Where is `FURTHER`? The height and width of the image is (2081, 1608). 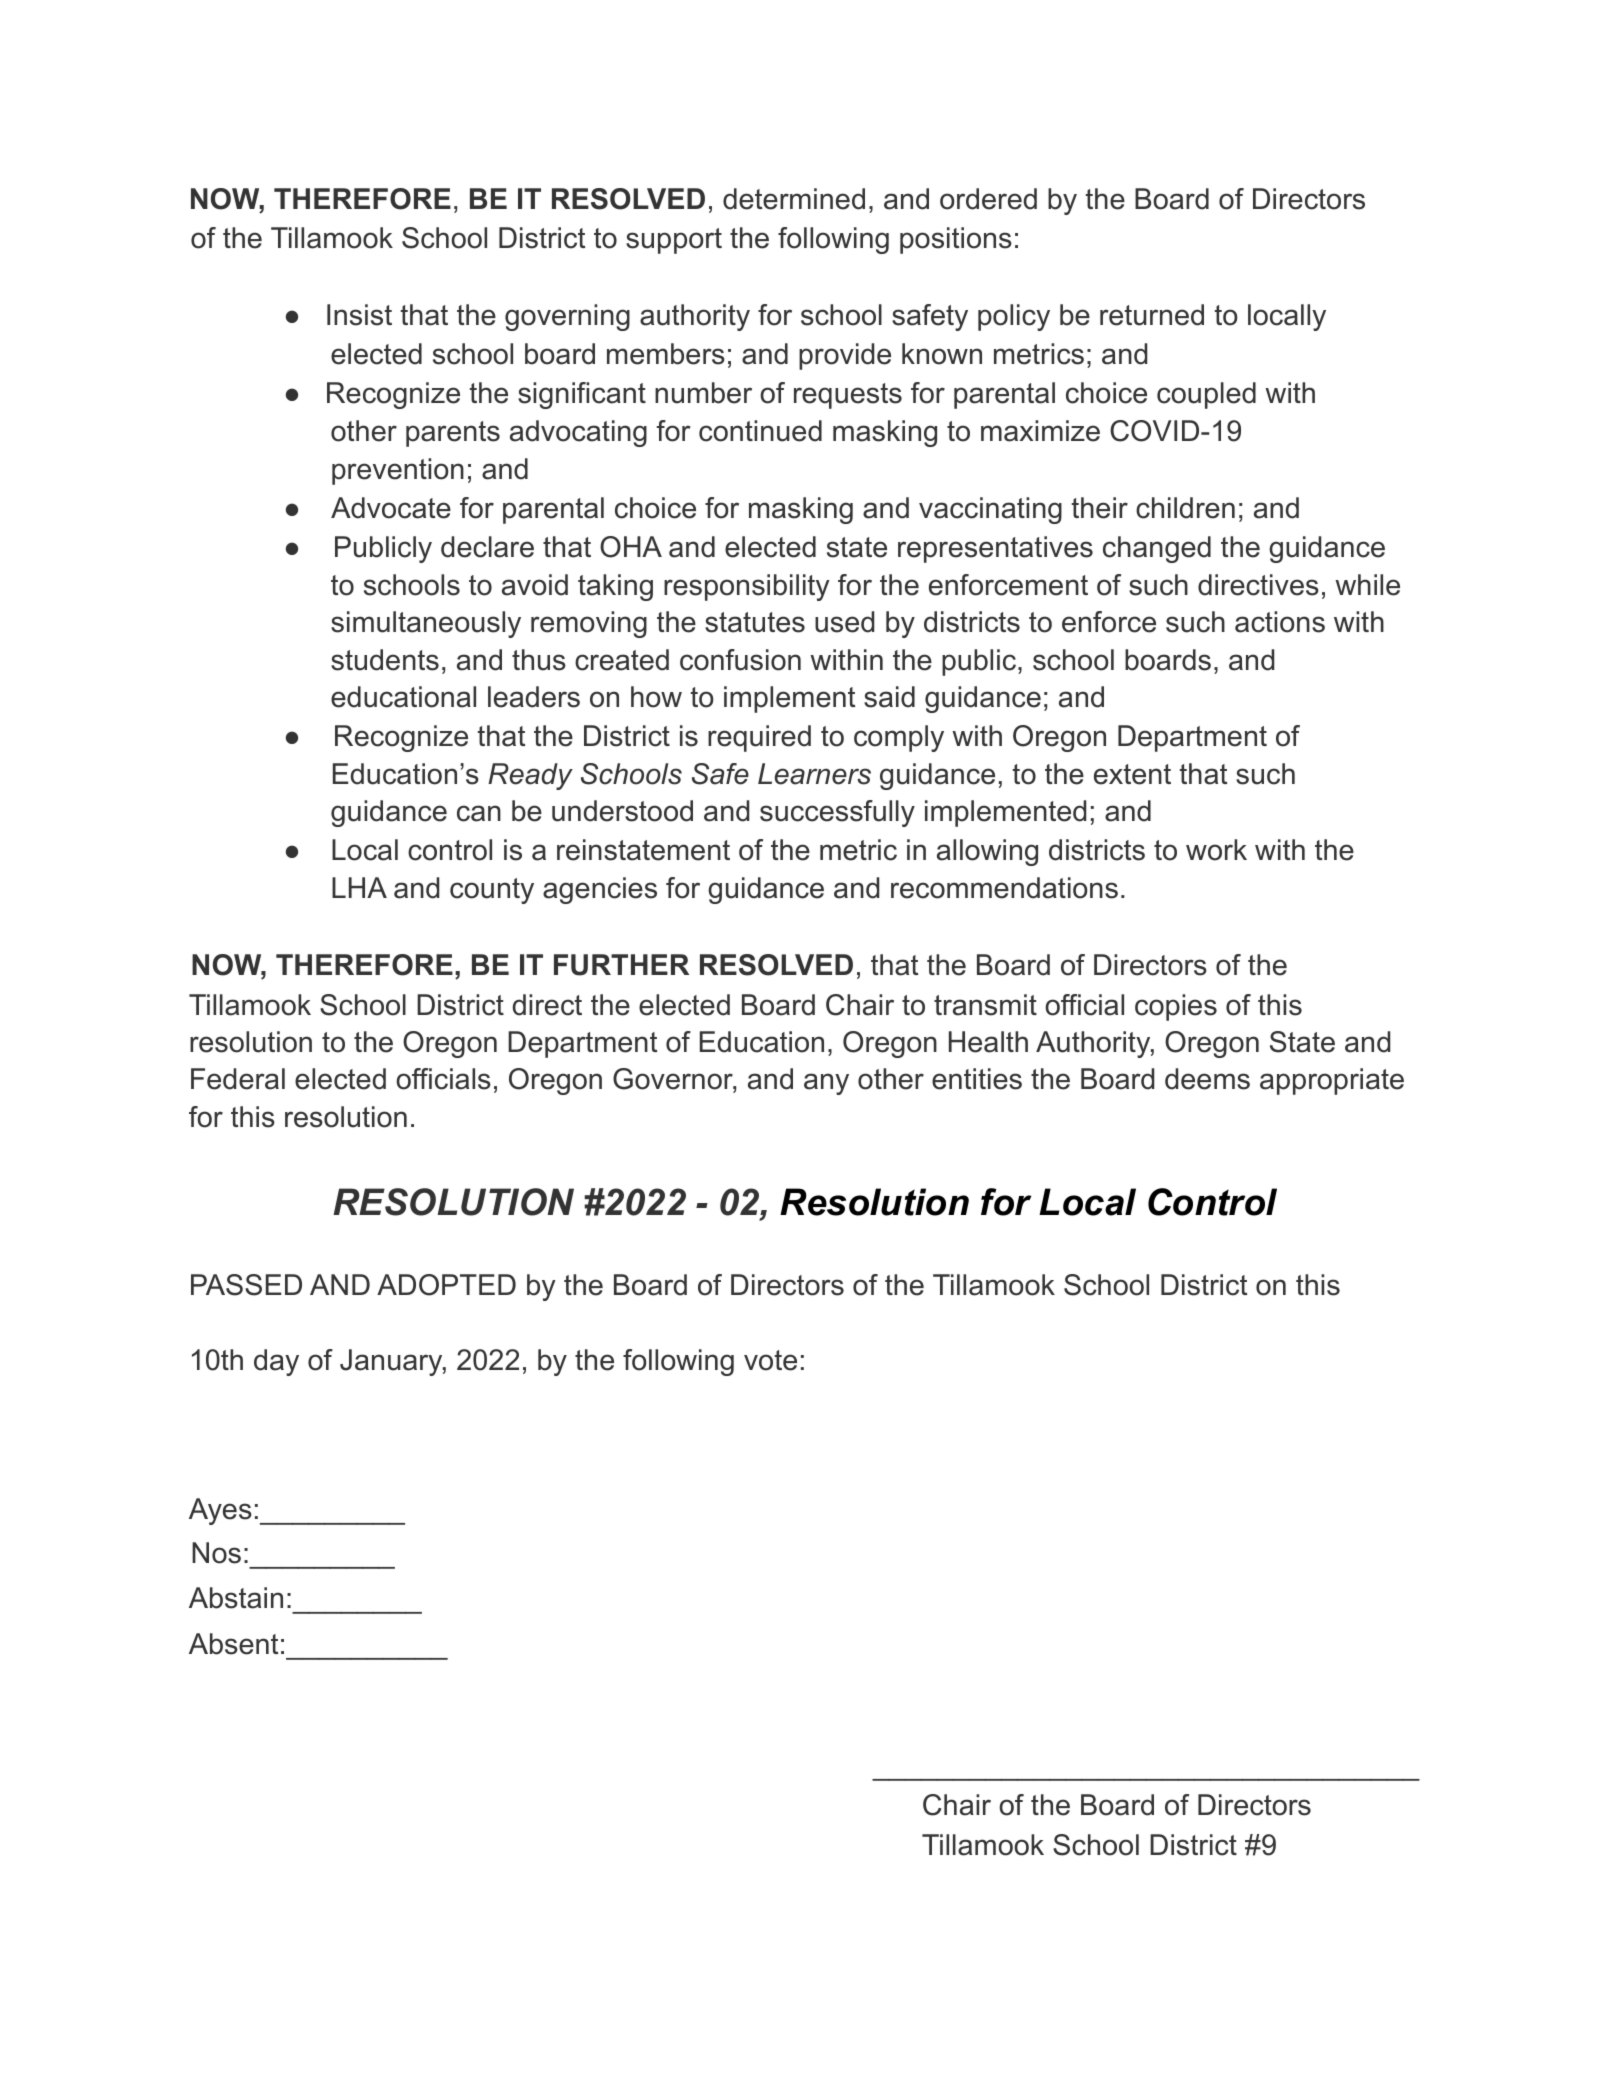 FURTHER is located at coordinates (621, 965).
